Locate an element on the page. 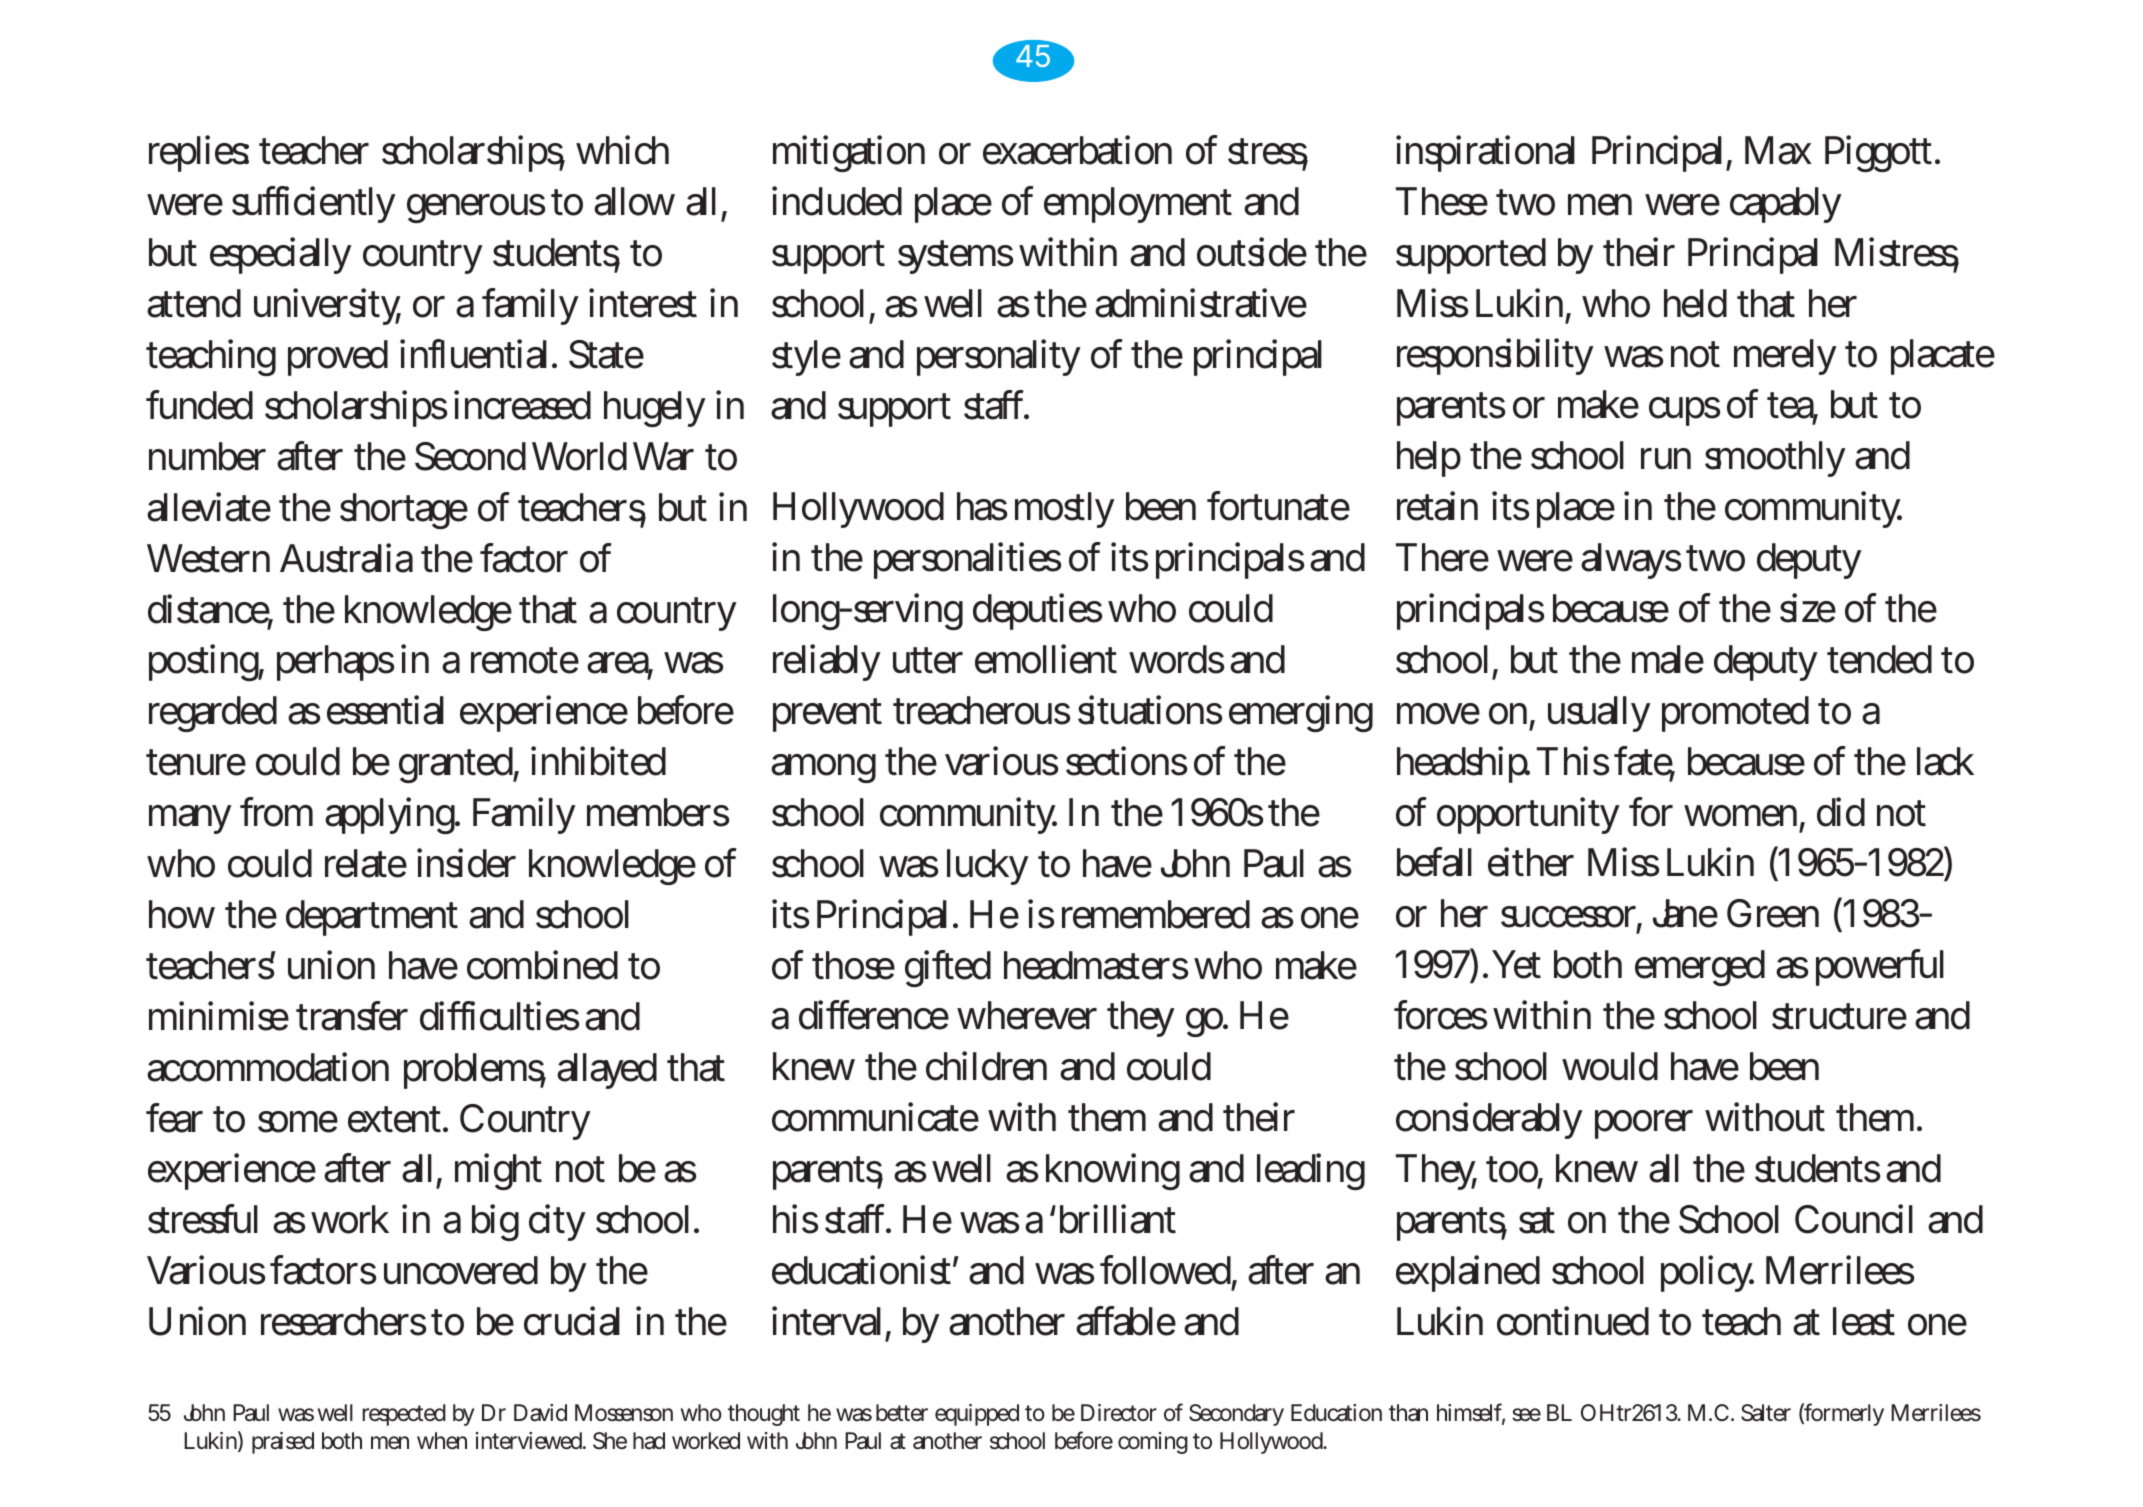  some is located at coordinates (298, 1122).
